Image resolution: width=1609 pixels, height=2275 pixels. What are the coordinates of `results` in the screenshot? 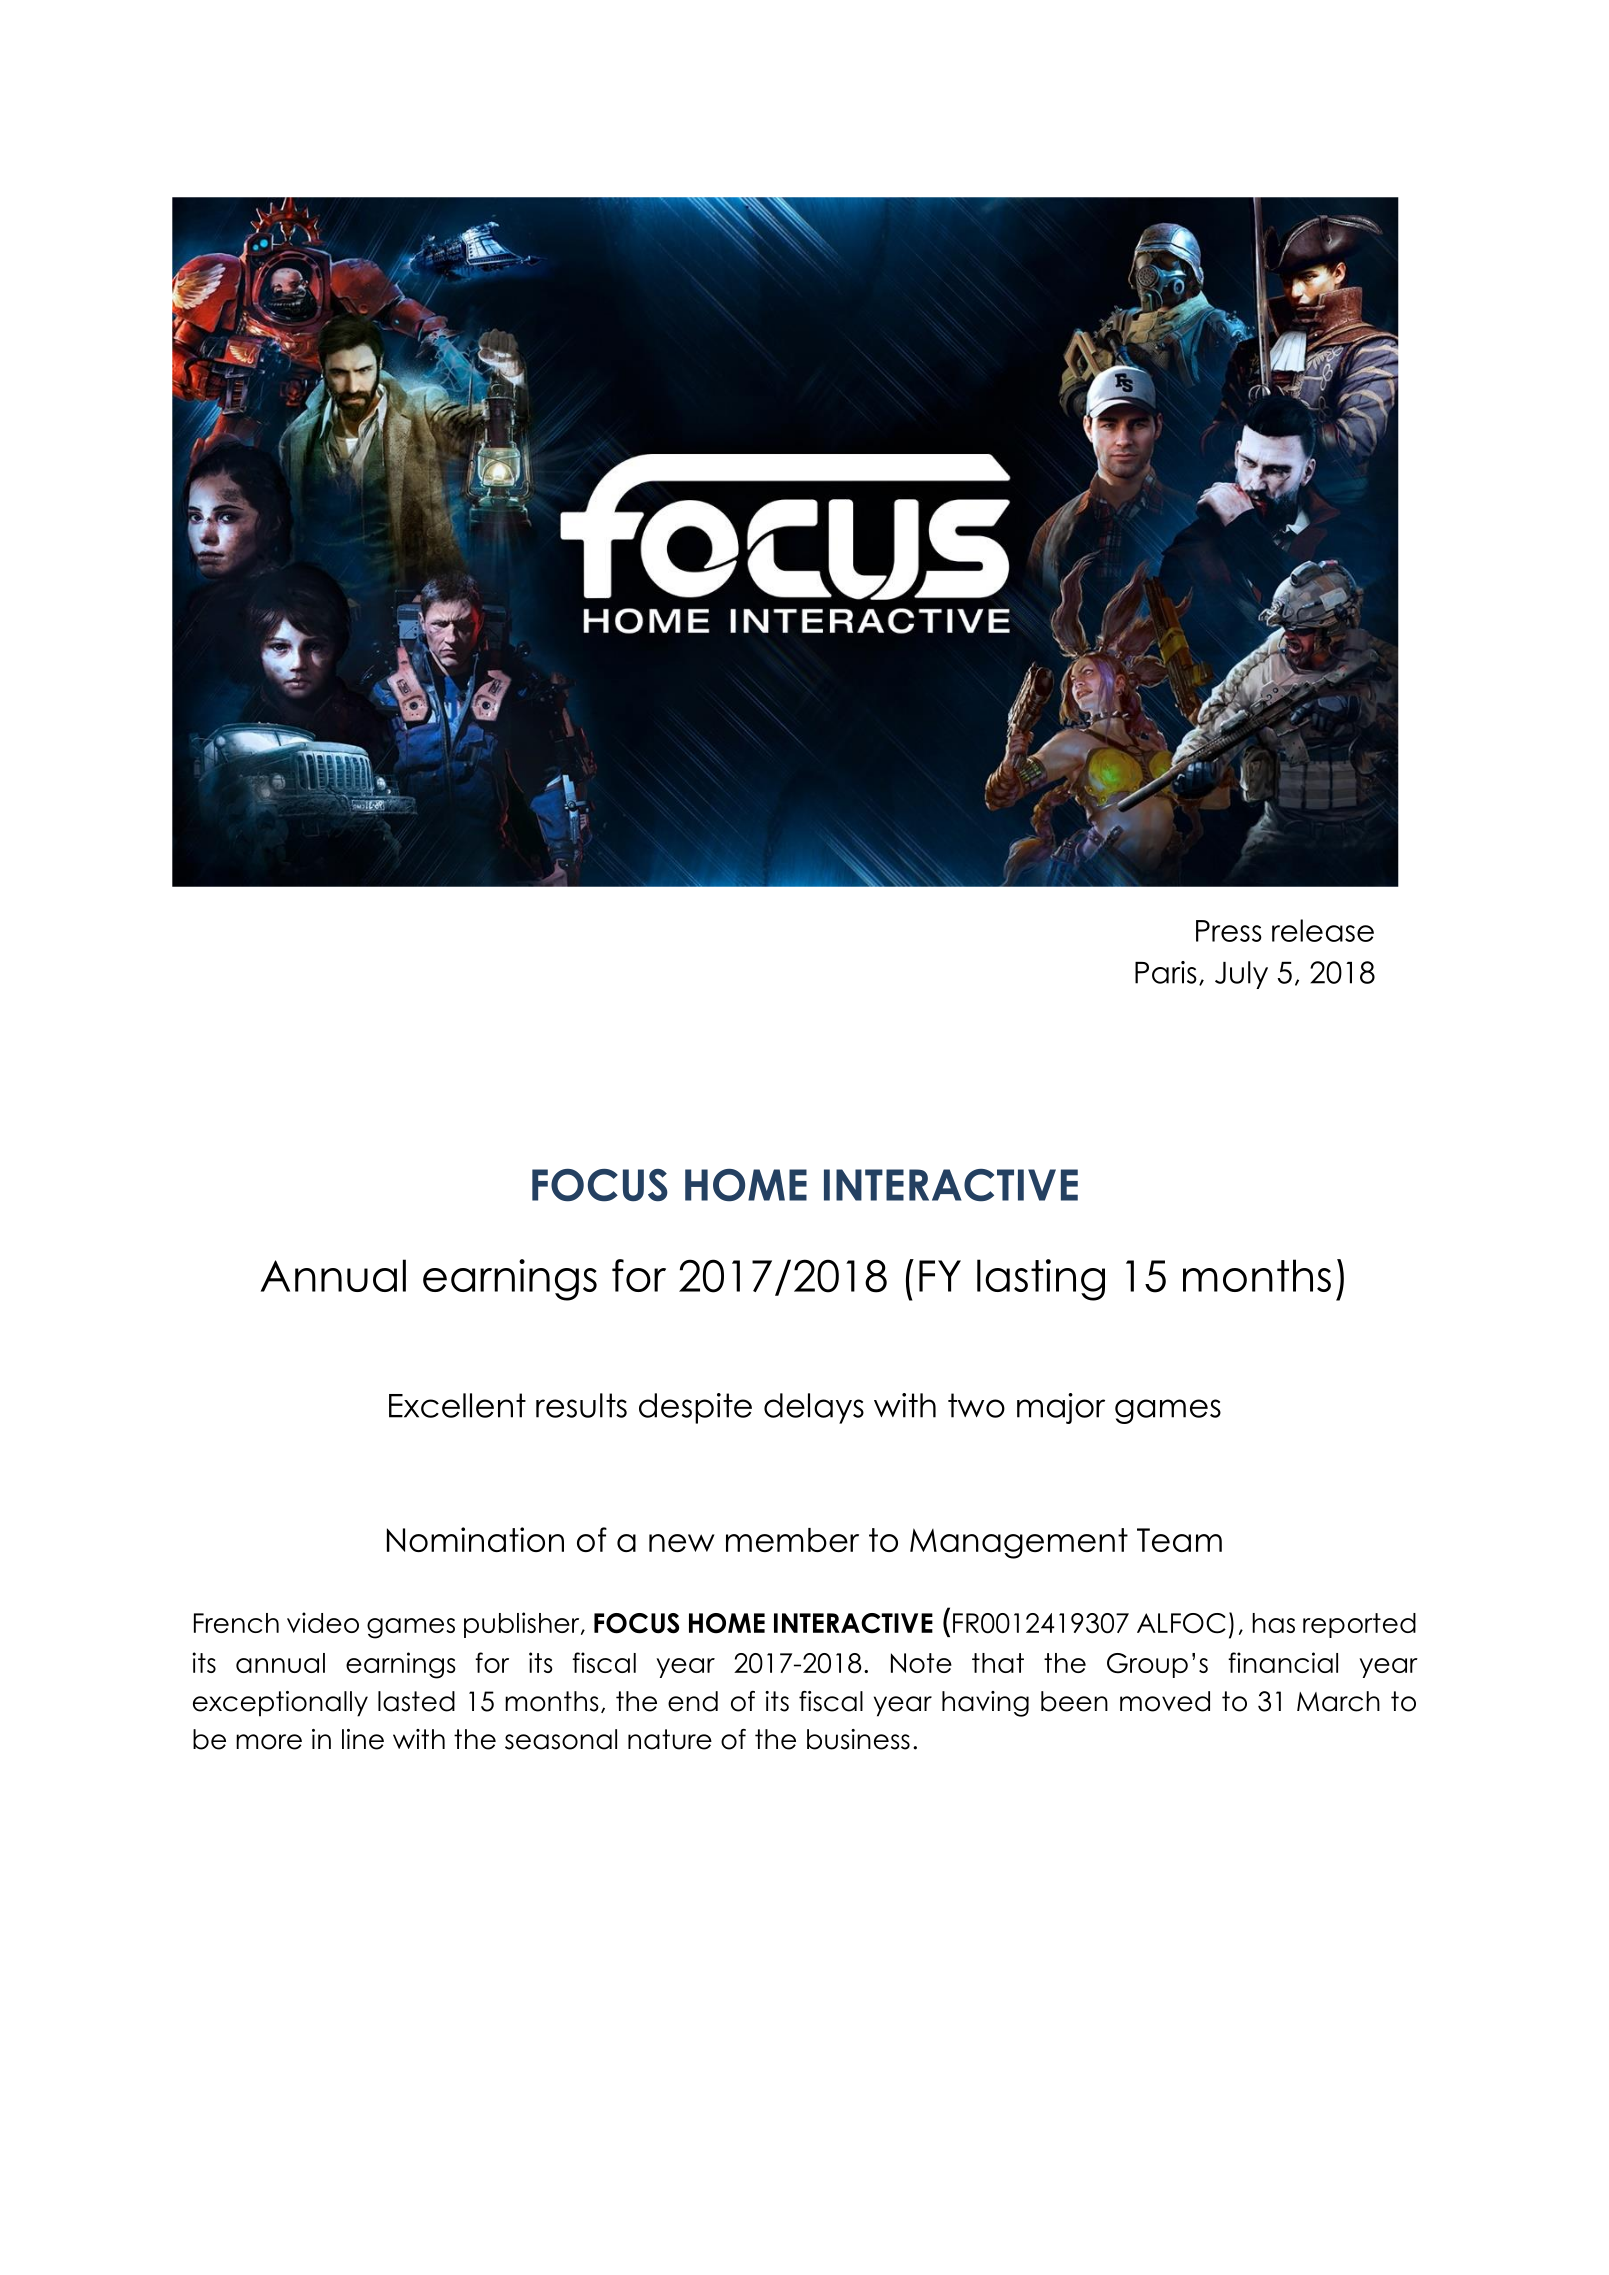 It's located at (581, 1405).
